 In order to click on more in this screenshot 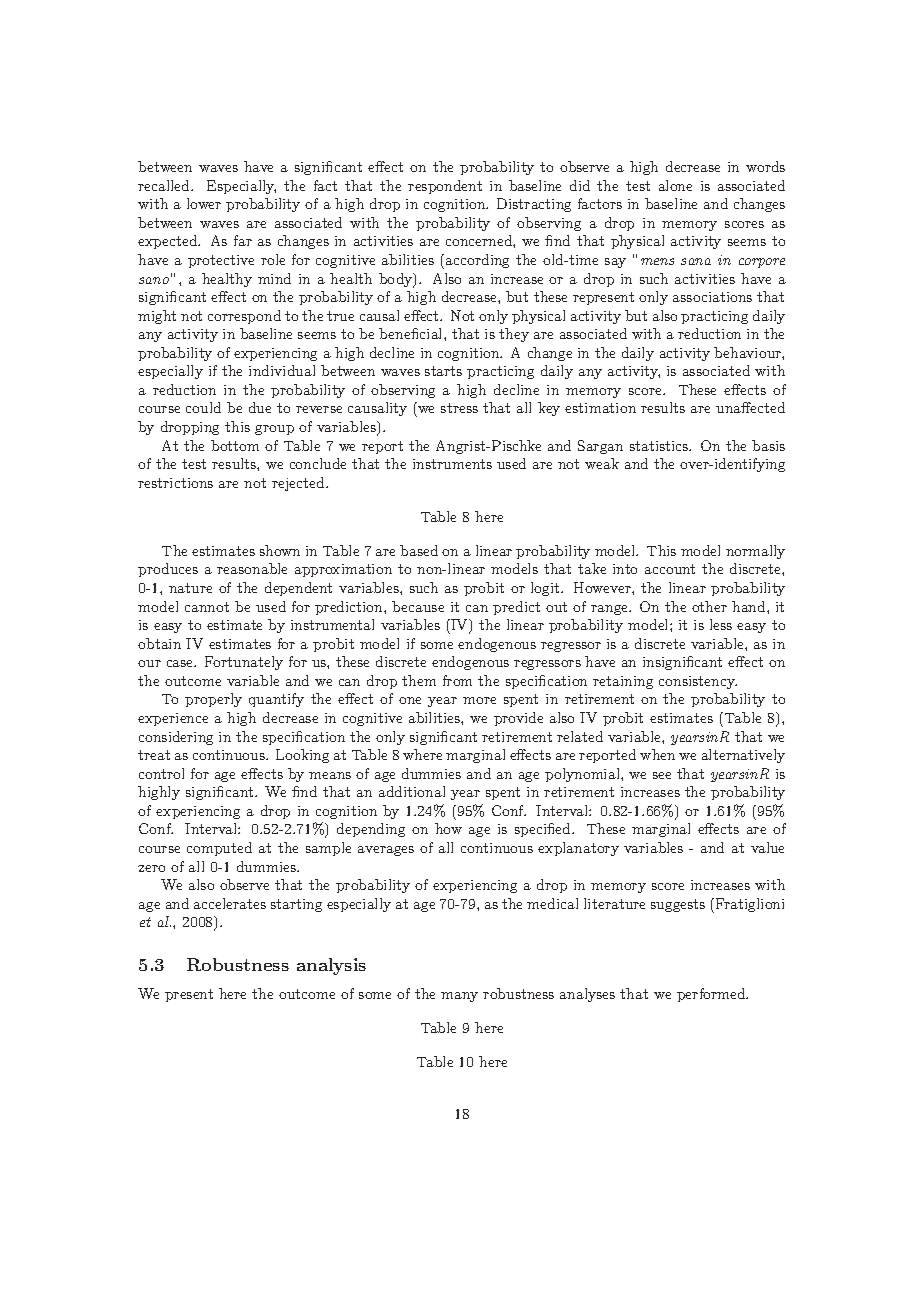, I will do `click(479, 700)`.
